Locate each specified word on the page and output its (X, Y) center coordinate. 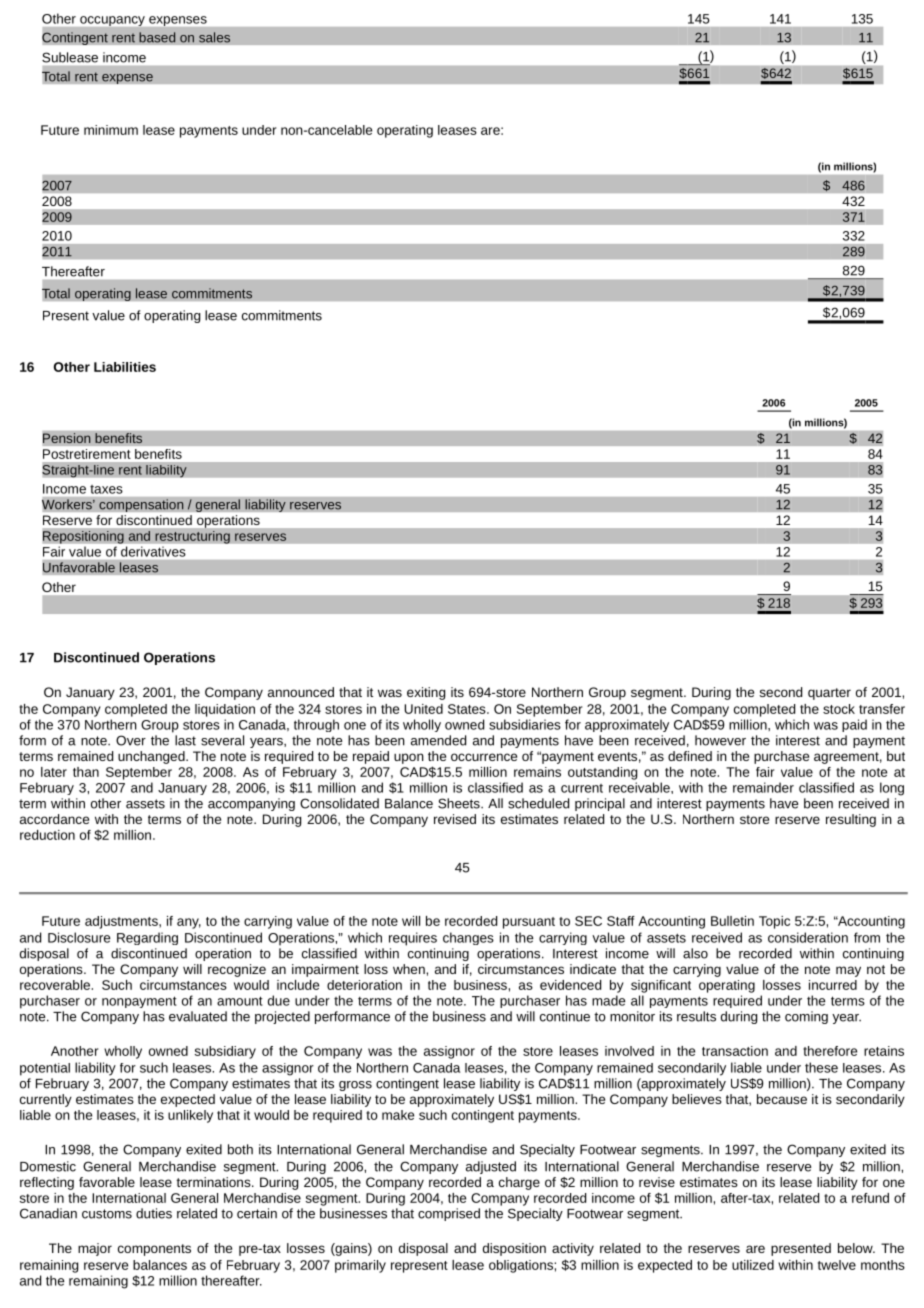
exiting (426, 693)
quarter (829, 694)
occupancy (112, 21)
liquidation (225, 710)
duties (154, 1213)
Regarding (147, 938)
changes (468, 938)
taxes (106, 489)
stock (839, 709)
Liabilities (125, 367)
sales (214, 37)
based (157, 37)
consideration (808, 937)
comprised (449, 1214)
